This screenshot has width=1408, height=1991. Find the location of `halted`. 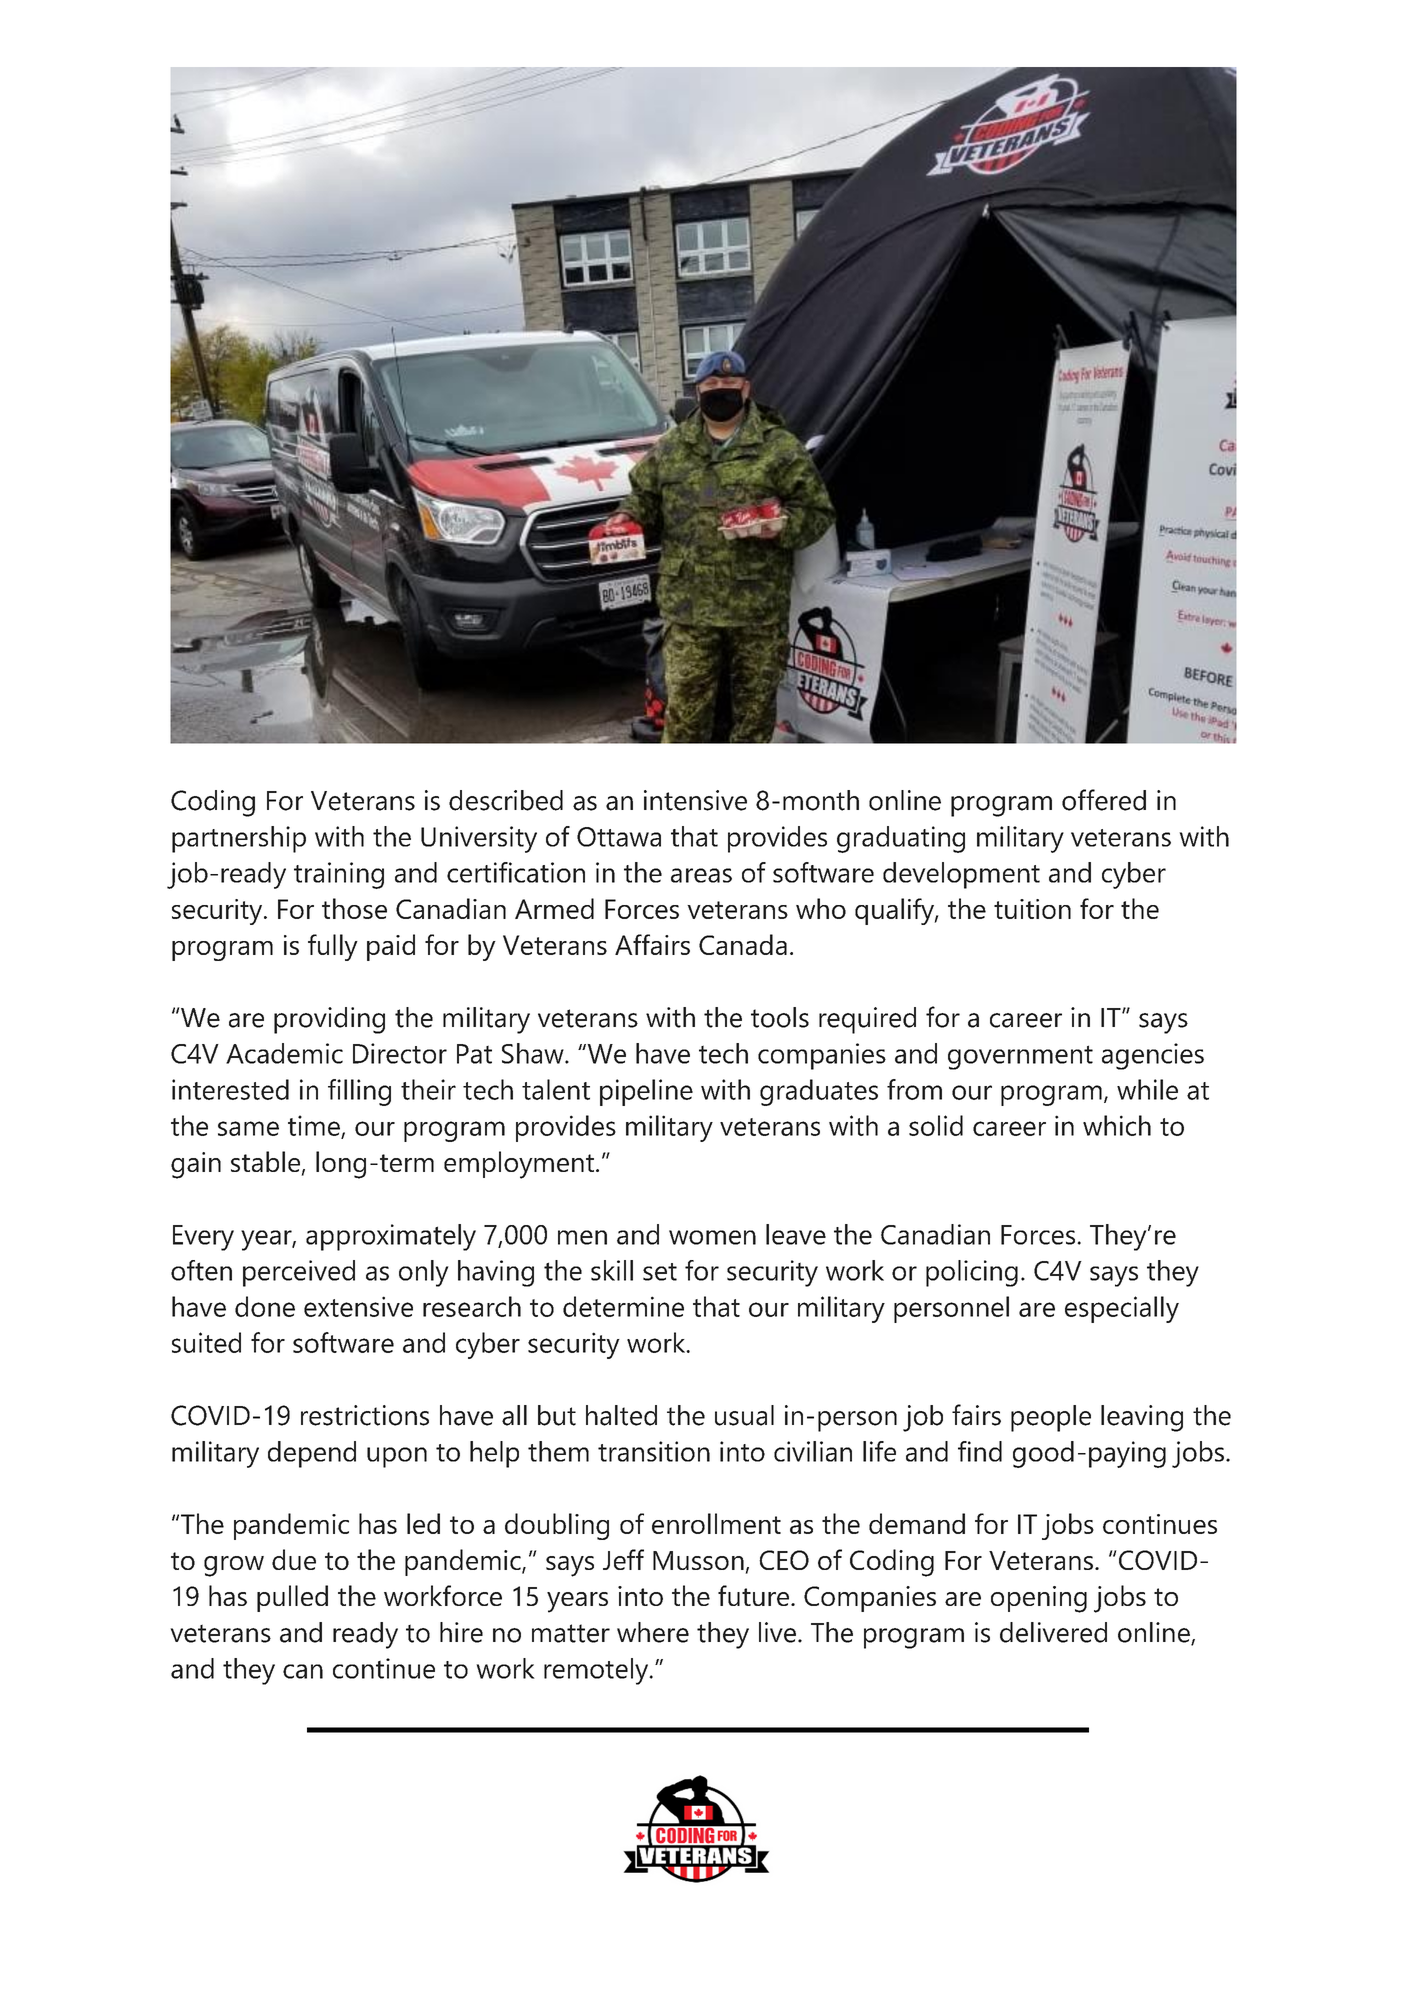

halted is located at coordinates (621, 1415).
